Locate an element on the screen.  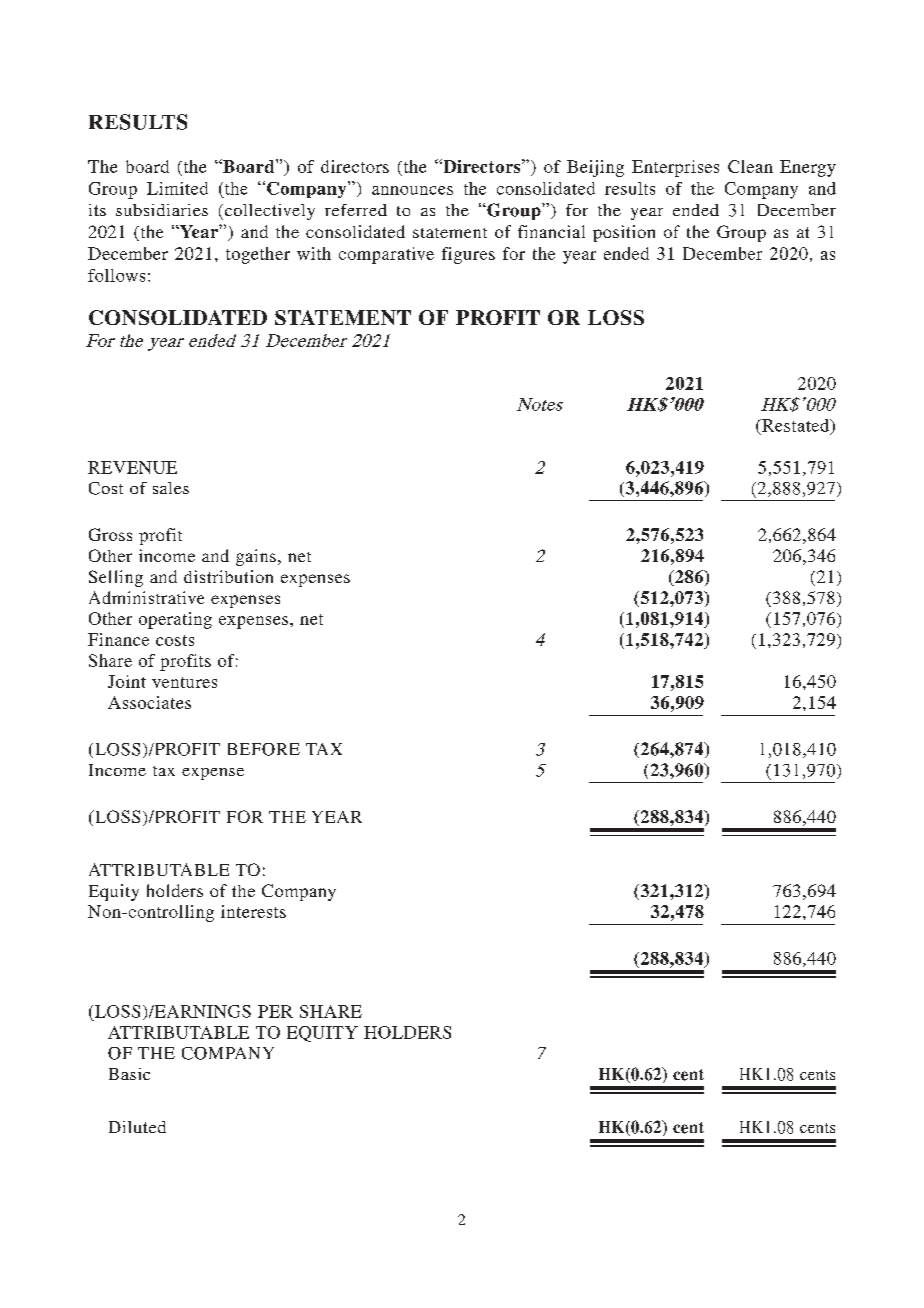
Restated is located at coordinates (796, 426).
